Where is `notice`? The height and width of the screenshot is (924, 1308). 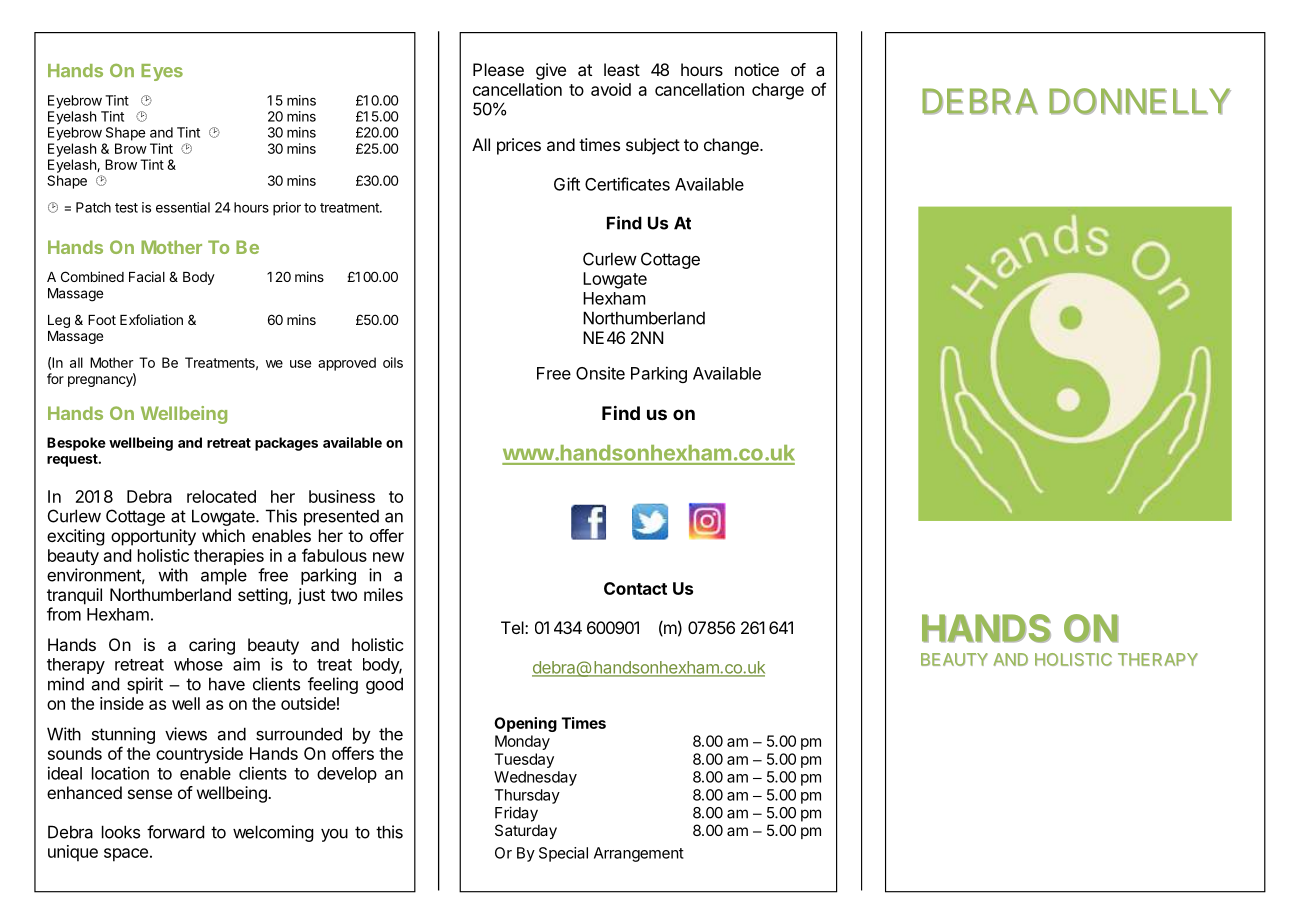
notice is located at coordinates (757, 69).
